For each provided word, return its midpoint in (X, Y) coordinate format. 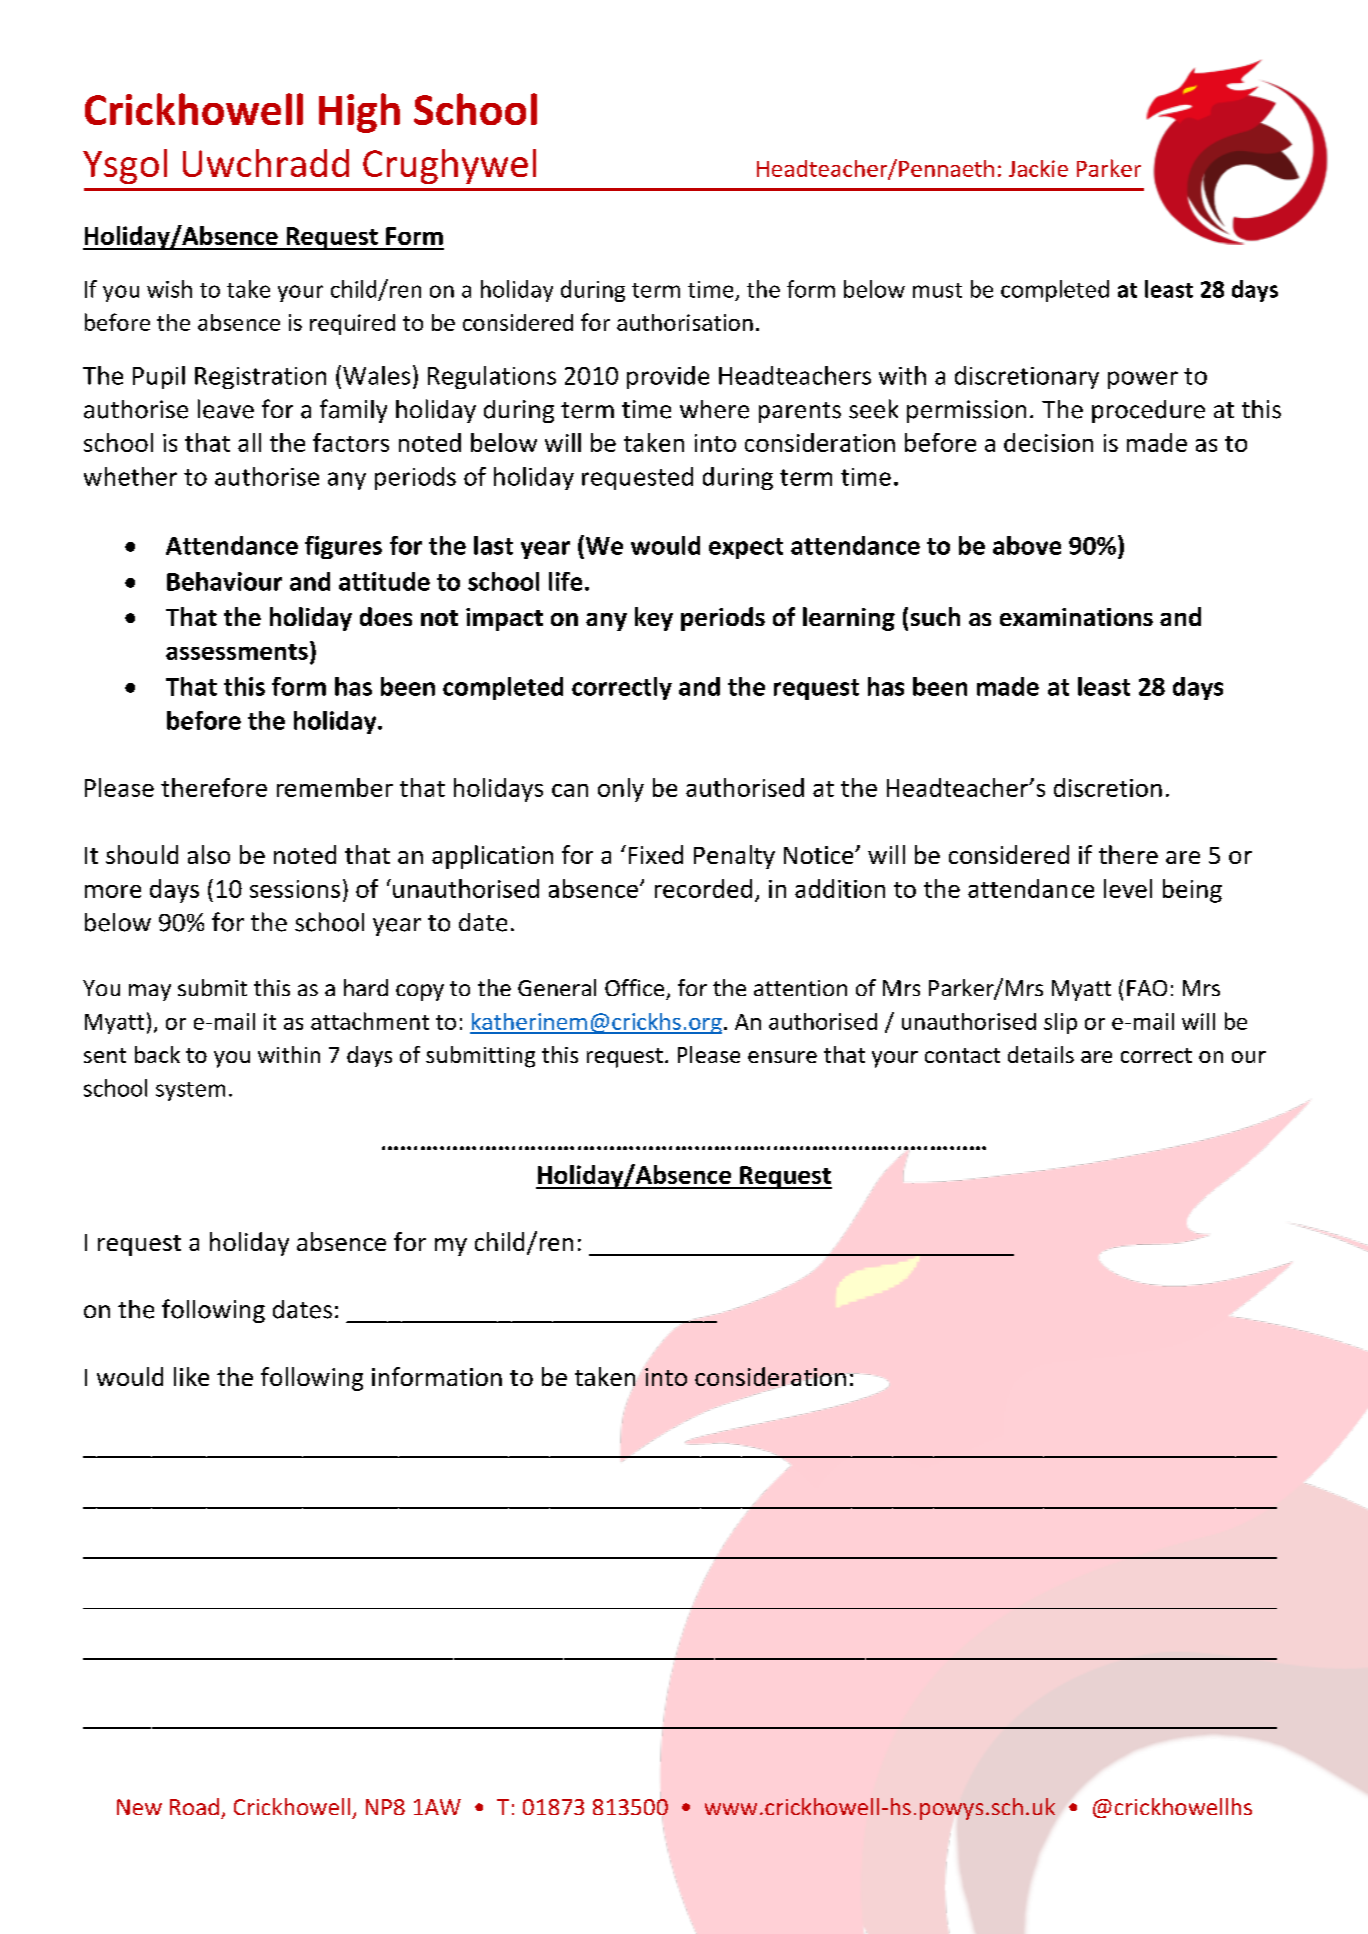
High (359, 113)
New (139, 1807)
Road (194, 1806)
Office (634, 987)
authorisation (685, 322)
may (150, 992)
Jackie (1038, 168)
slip (1060, 1023)
